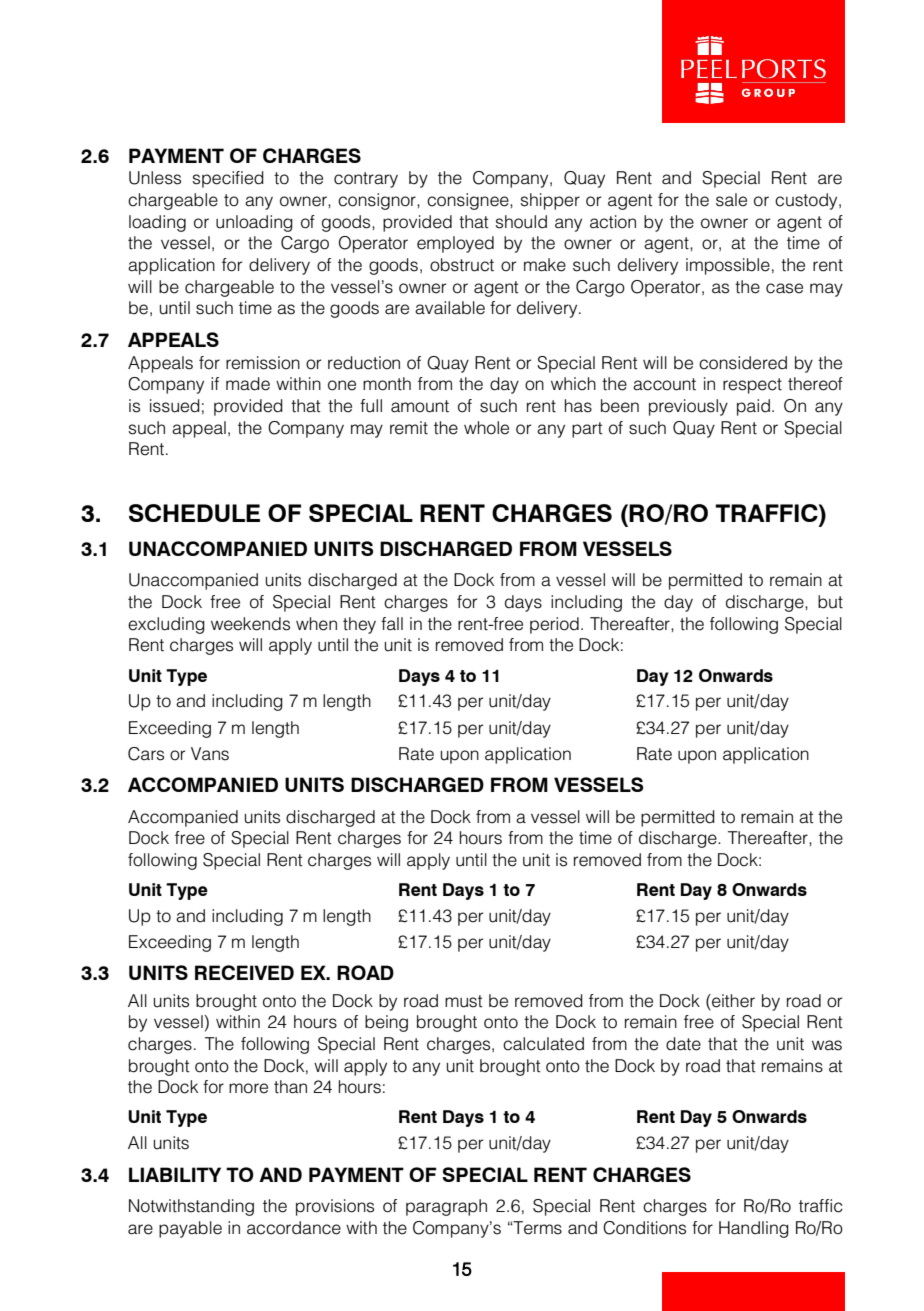 The height and width of the screenshot is (1311, 924). What do you see at coordinates (830, 602) in the screenshot?
I see `but` at bounding box center [830, 602].
